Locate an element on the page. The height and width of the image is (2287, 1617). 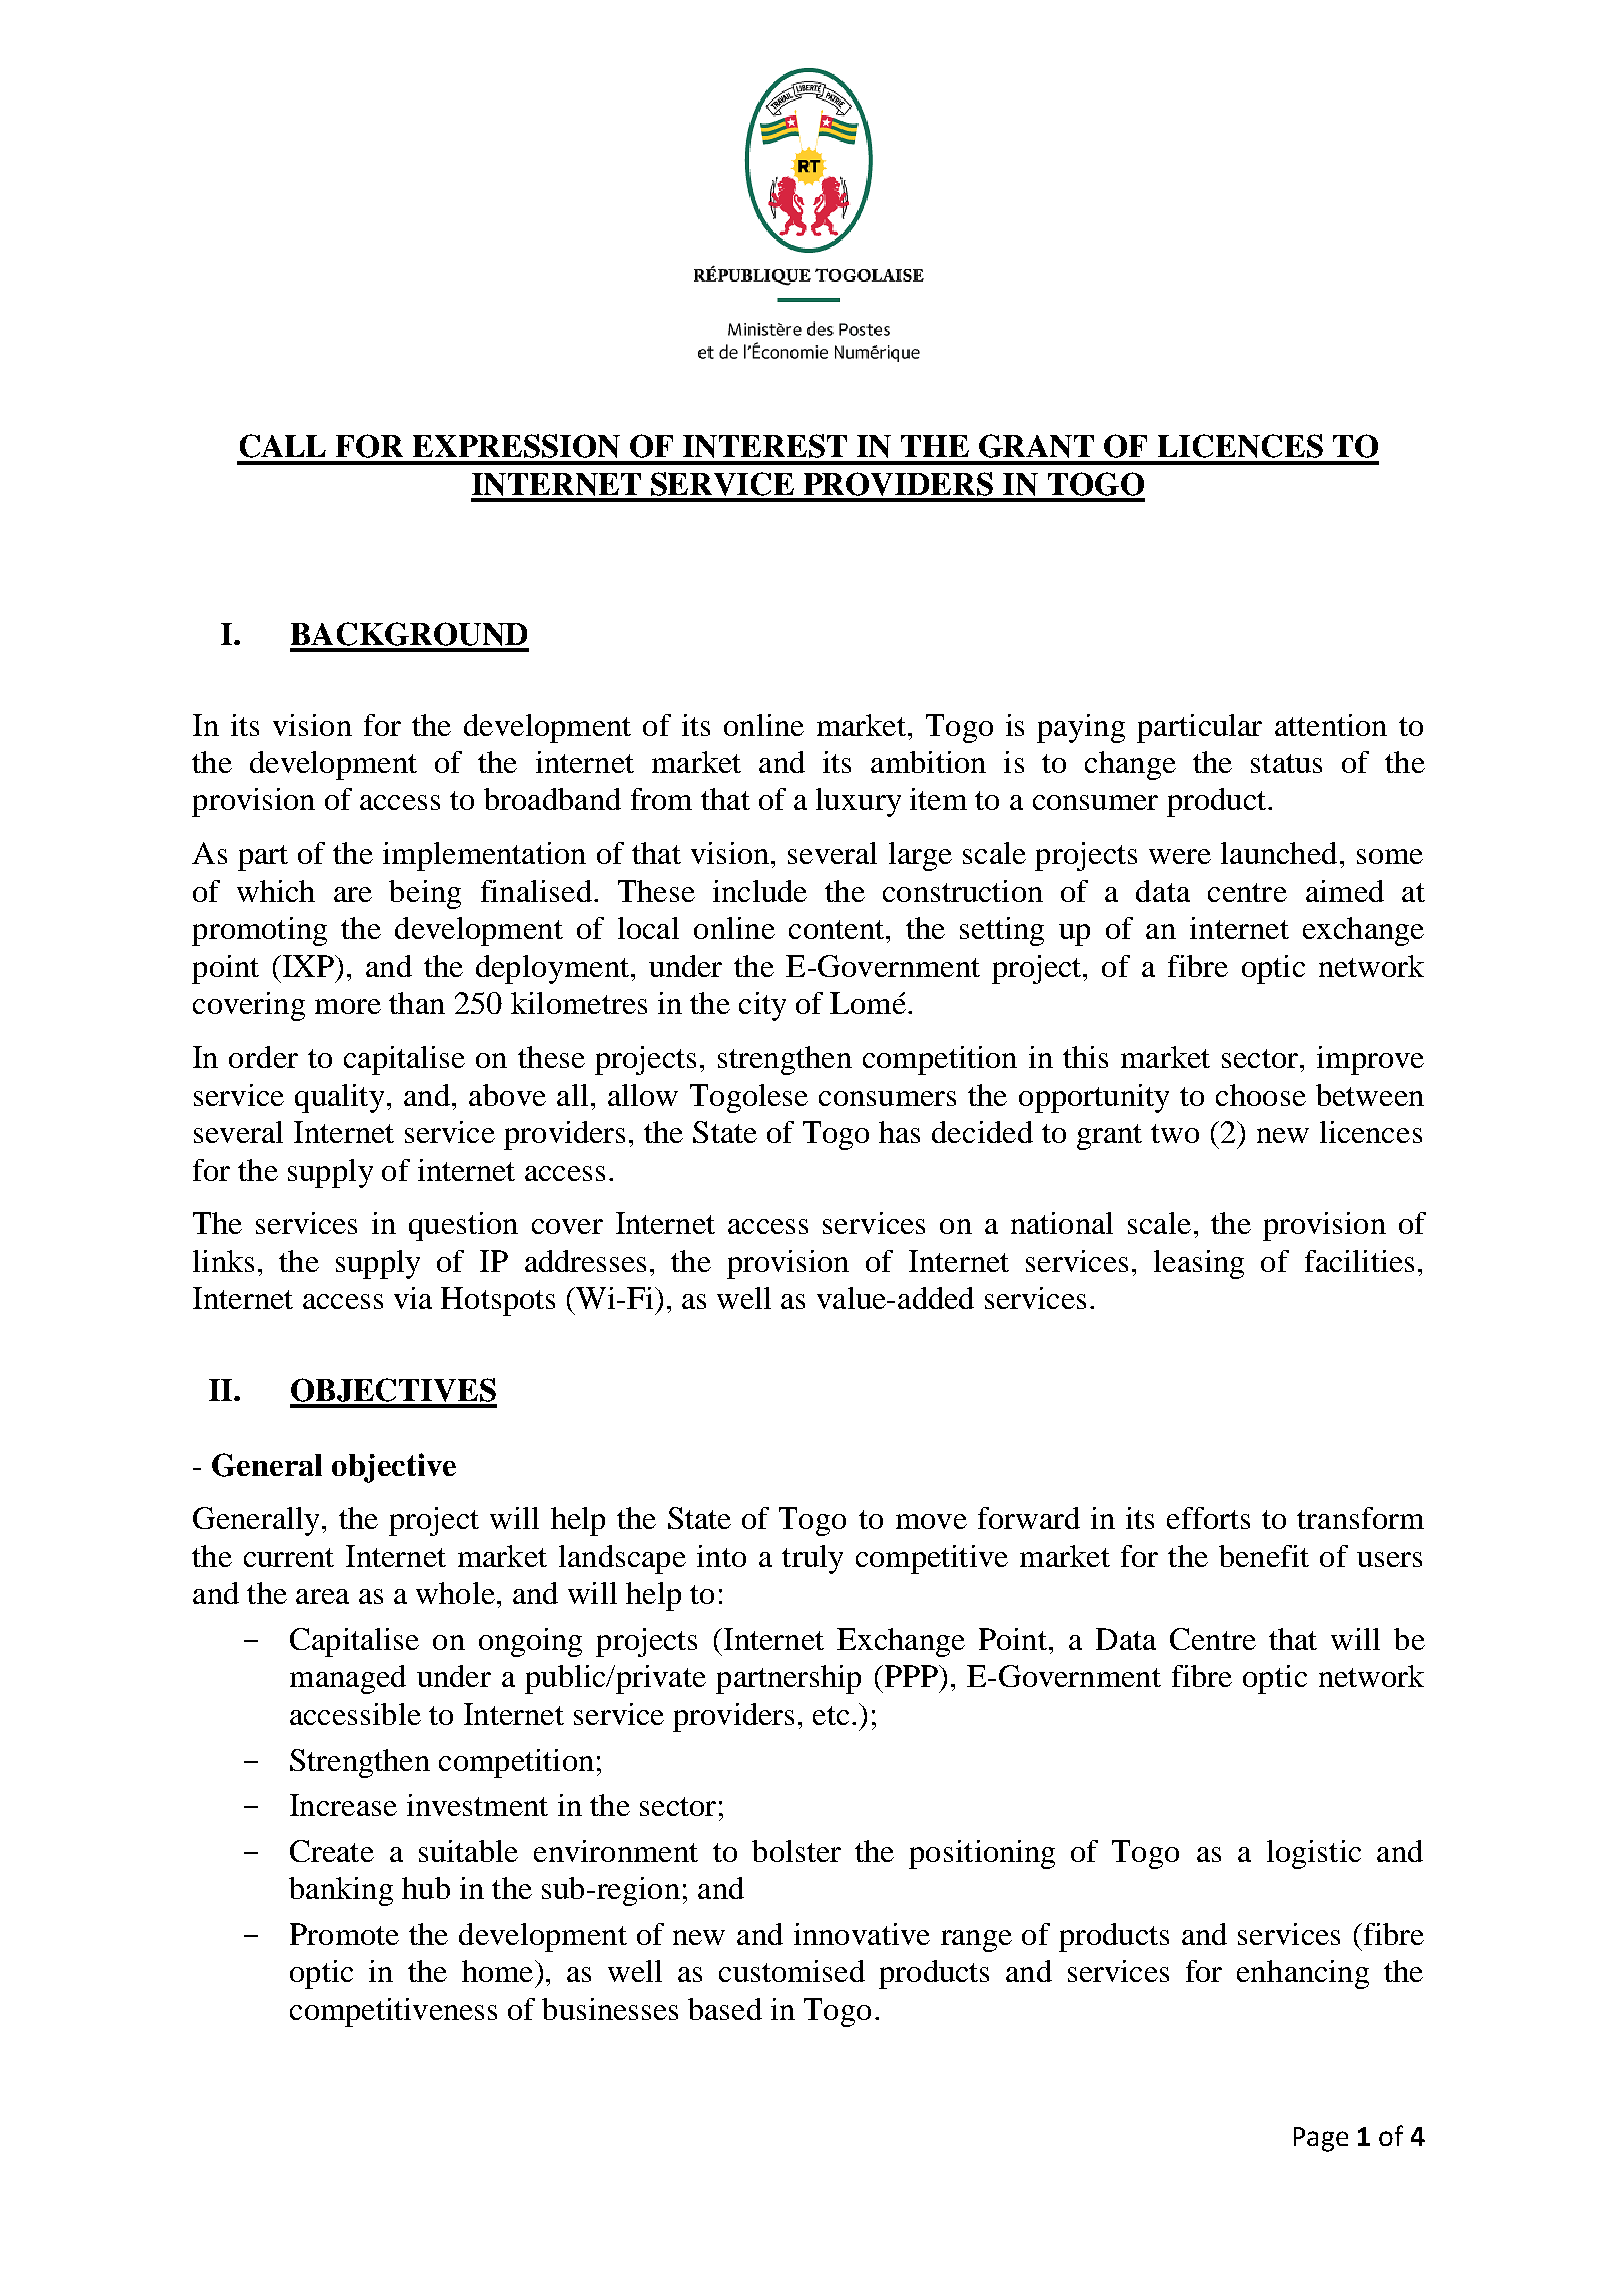
attention is located at coordinates (1331, 725).
